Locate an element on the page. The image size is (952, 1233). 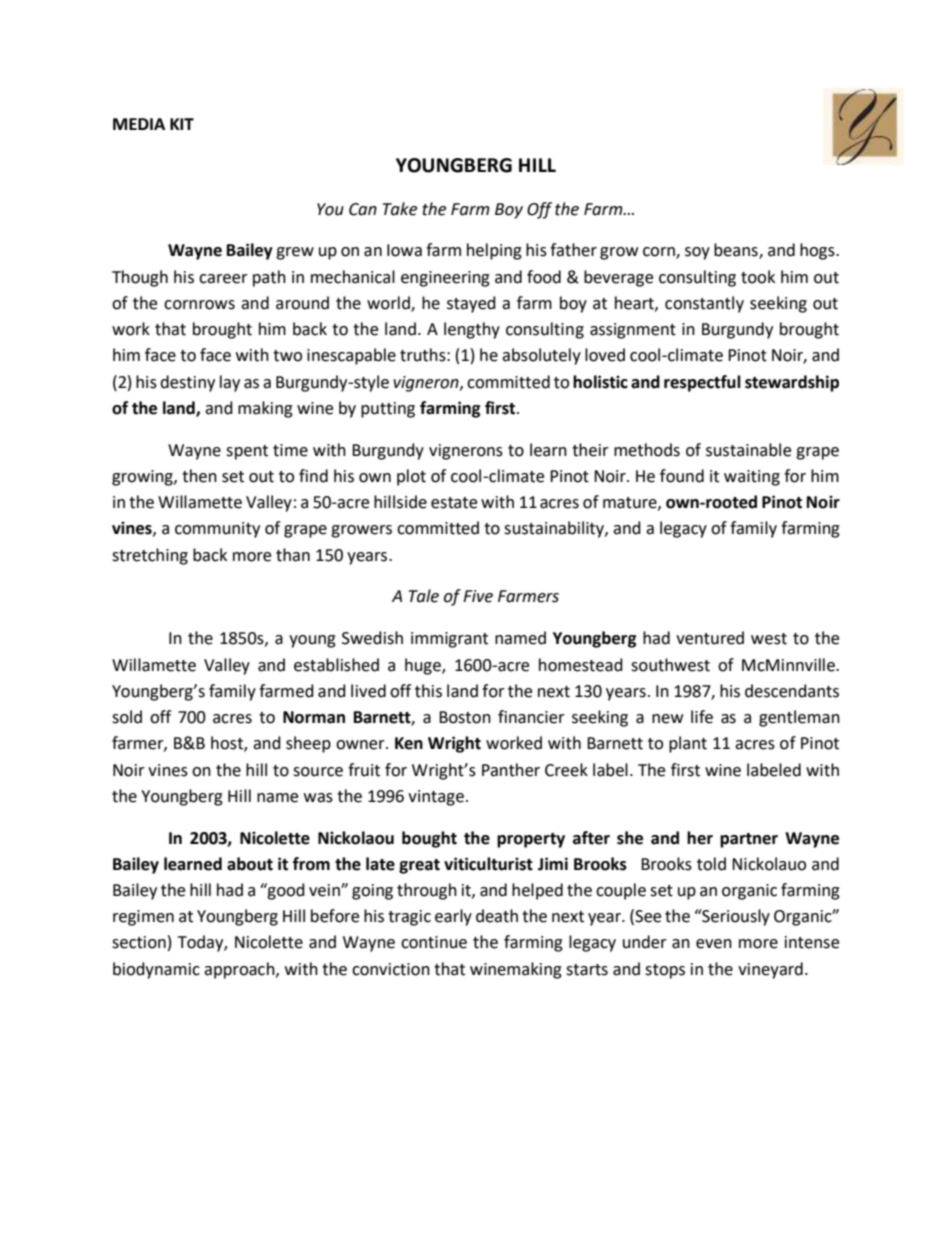
lay is located at coordinates (230, 383).
